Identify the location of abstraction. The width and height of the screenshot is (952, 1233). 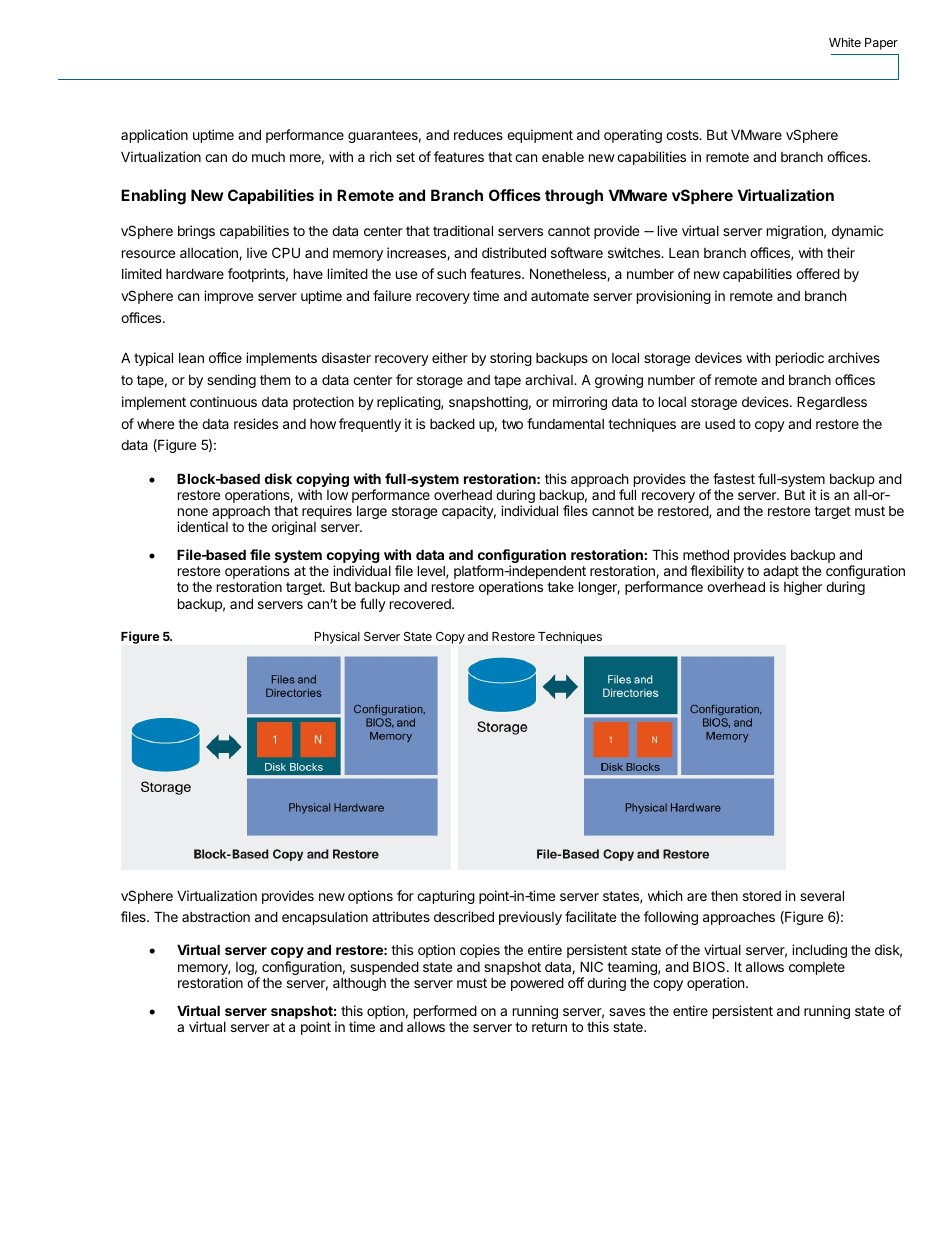
(216, 916).
